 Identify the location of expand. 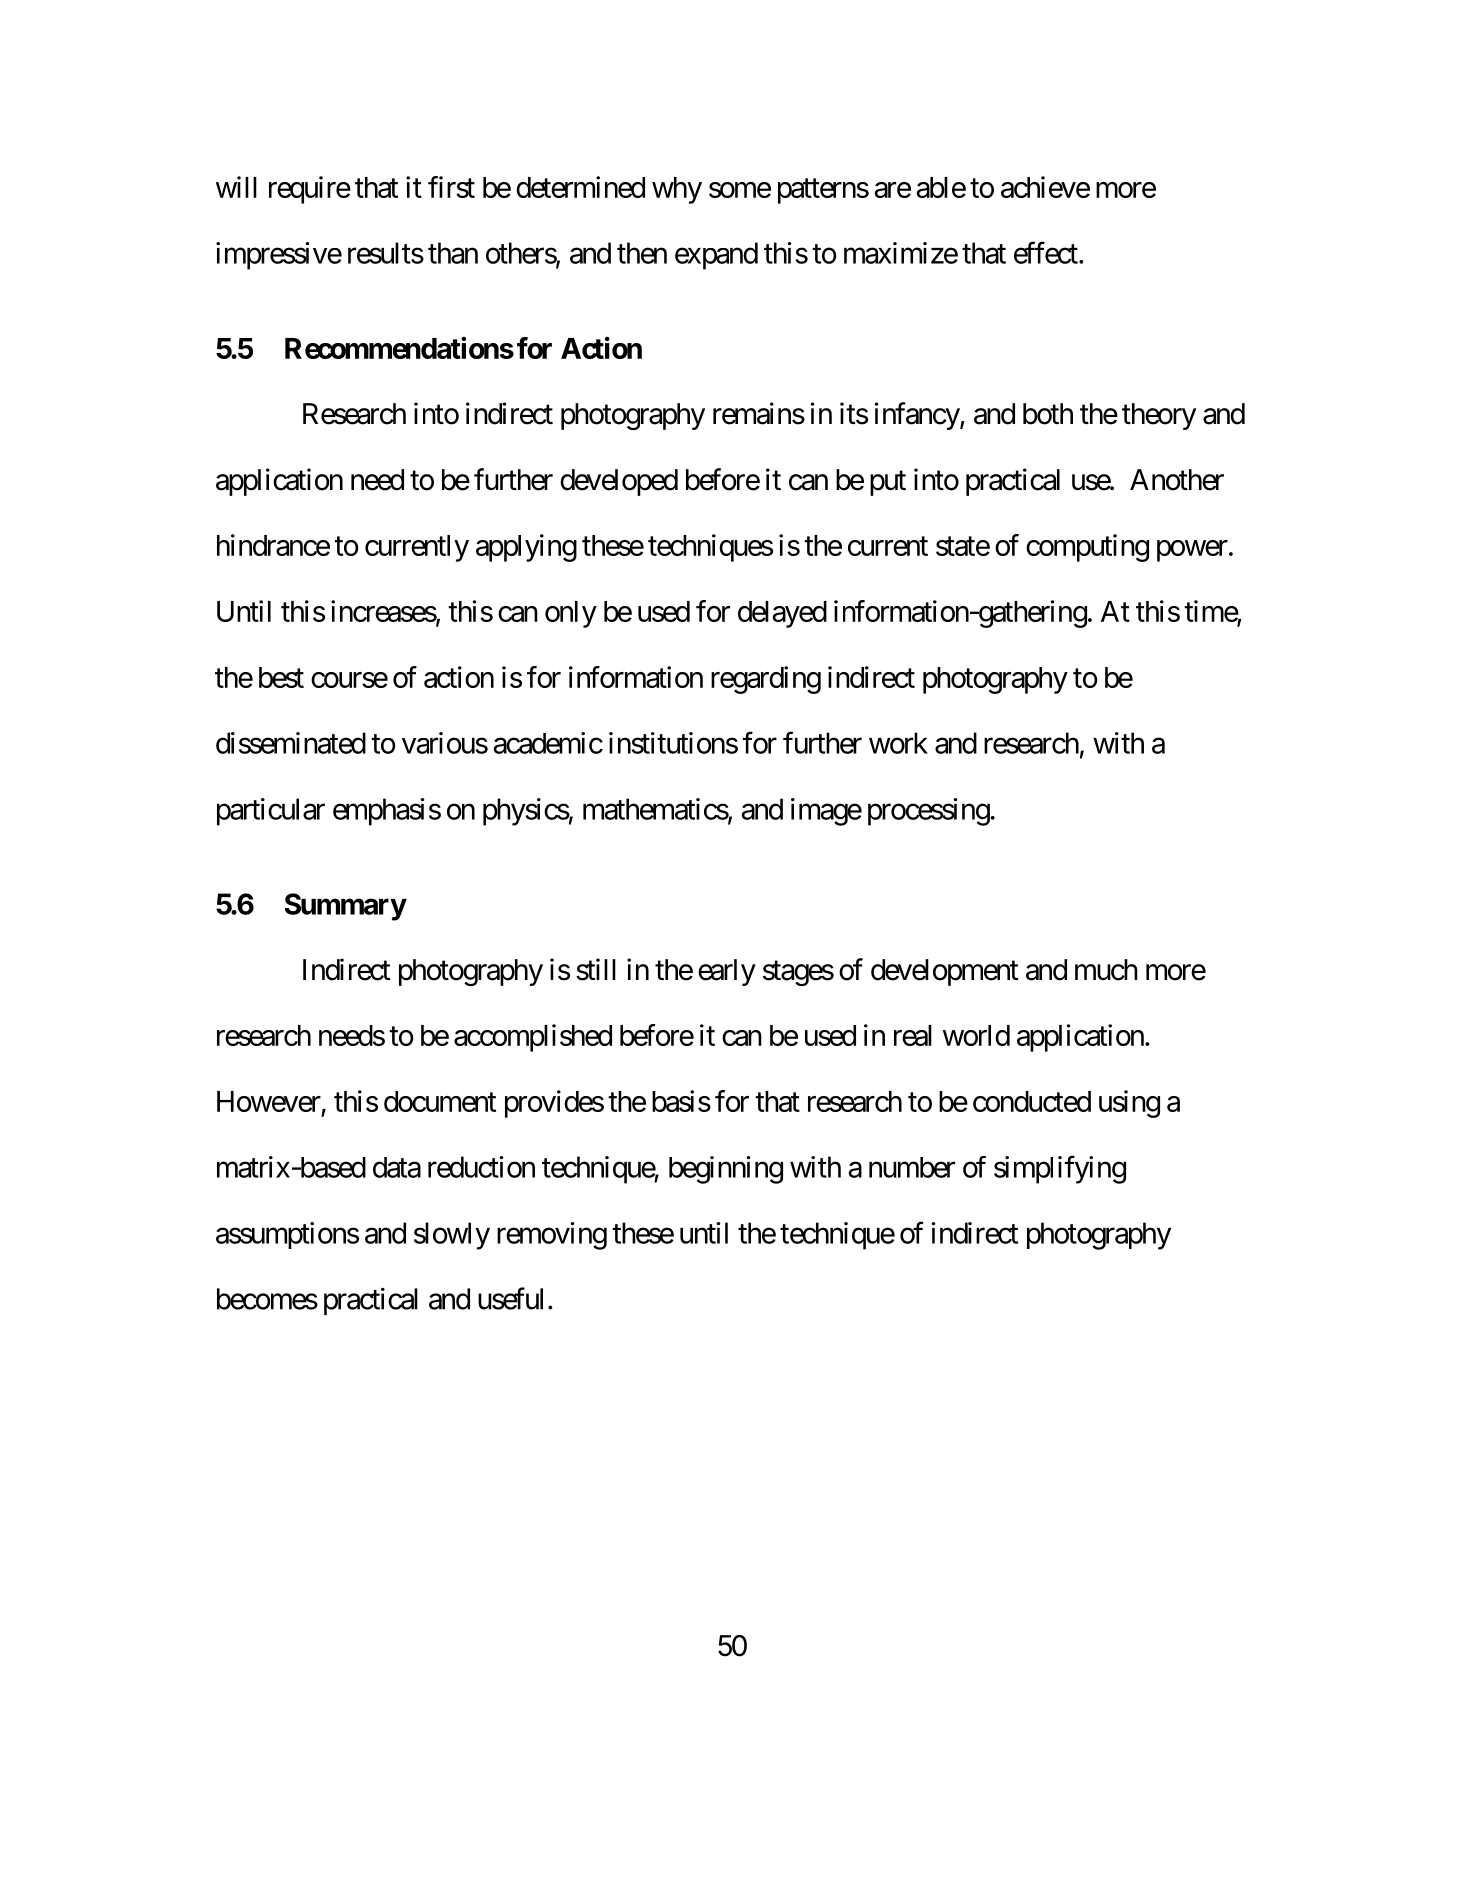
(716, 256).
